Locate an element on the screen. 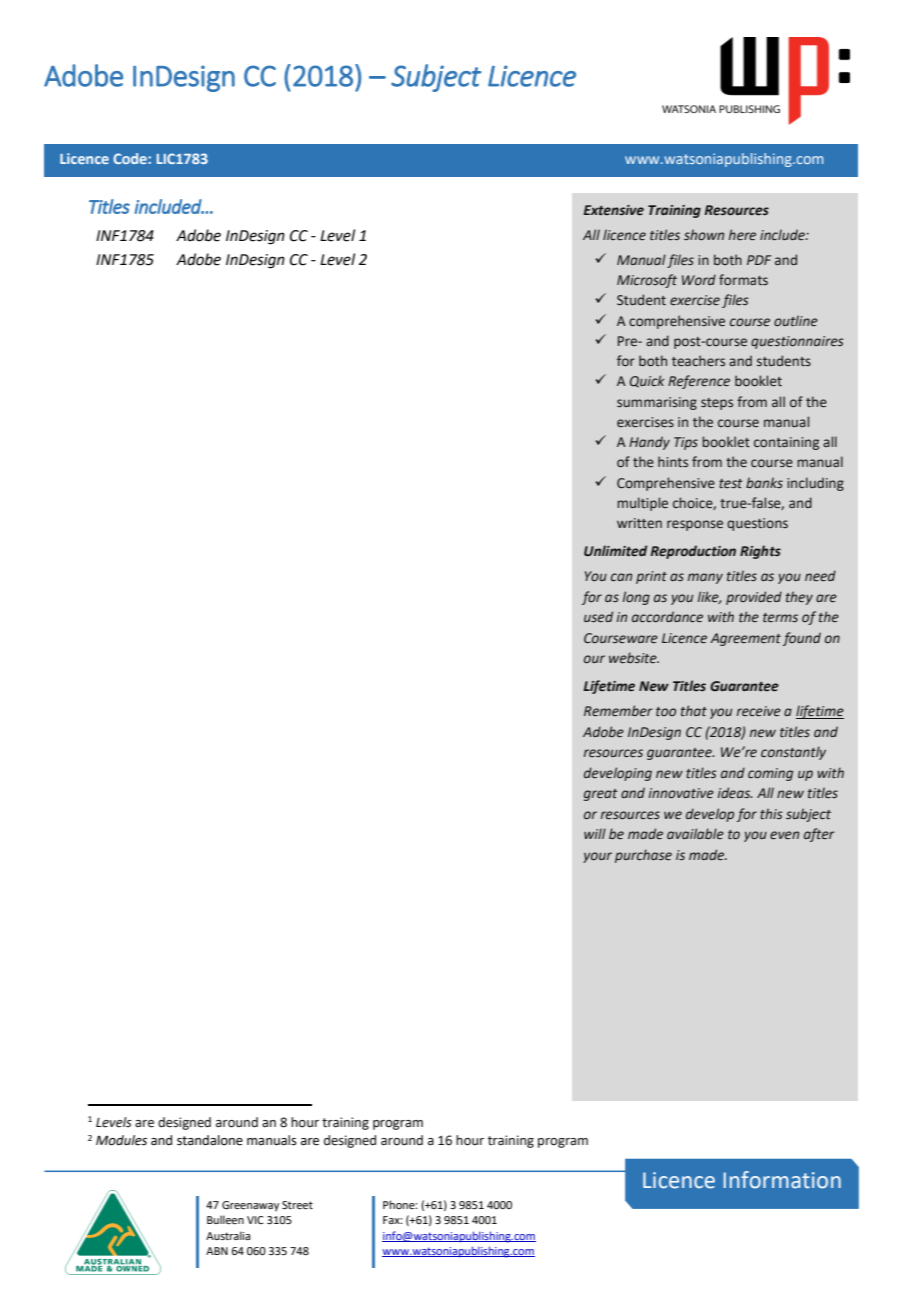 Image resolution: width=924 pixels, height=1308 pixels. Remember is located at coordinates (618, 711).
